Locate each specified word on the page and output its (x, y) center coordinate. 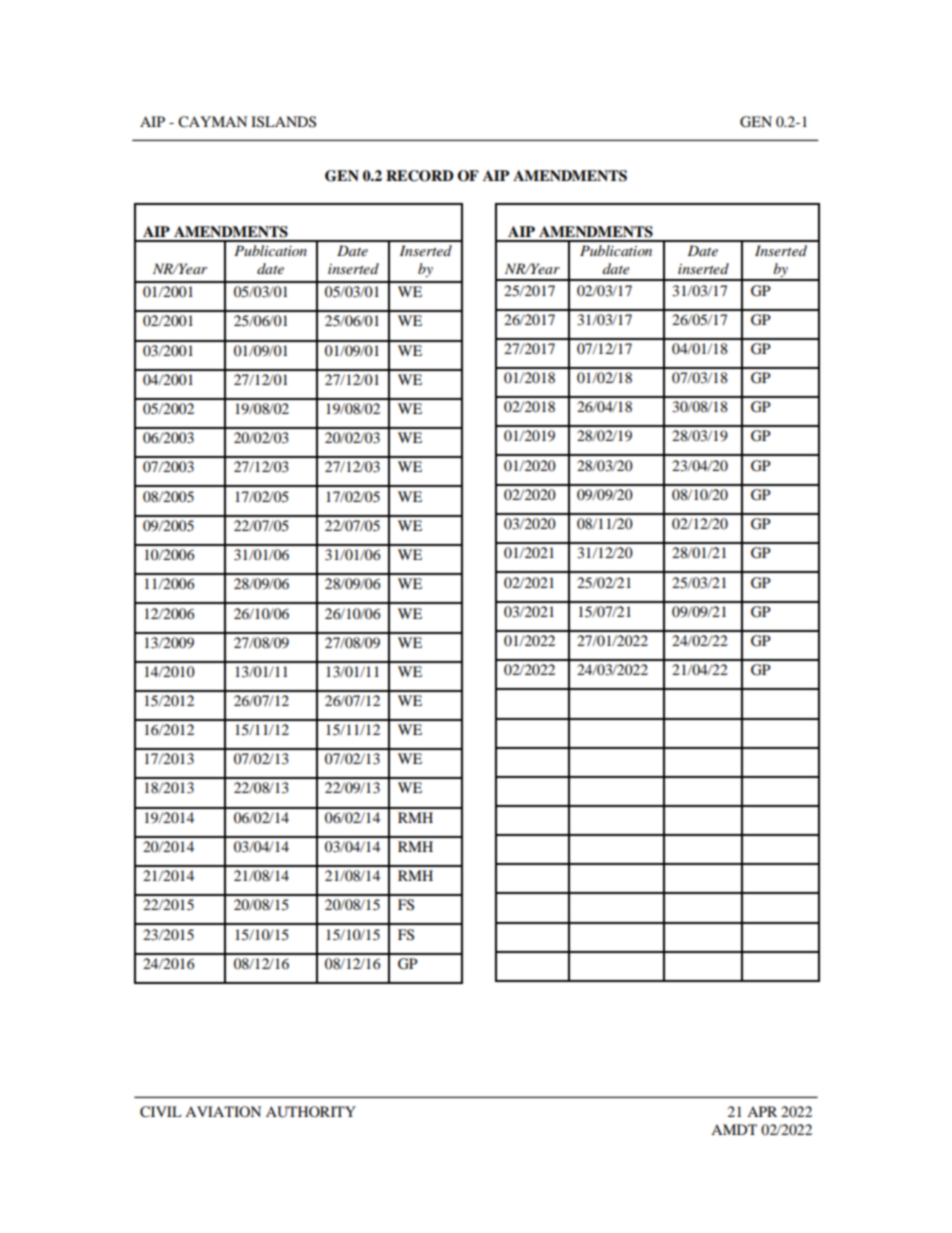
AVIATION (223, 1111)
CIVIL (161, 1112)
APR (762, 1111)
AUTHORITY (311, 1112)
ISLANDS (283, 122)
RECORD (420, 176)
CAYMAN (212, 122)
